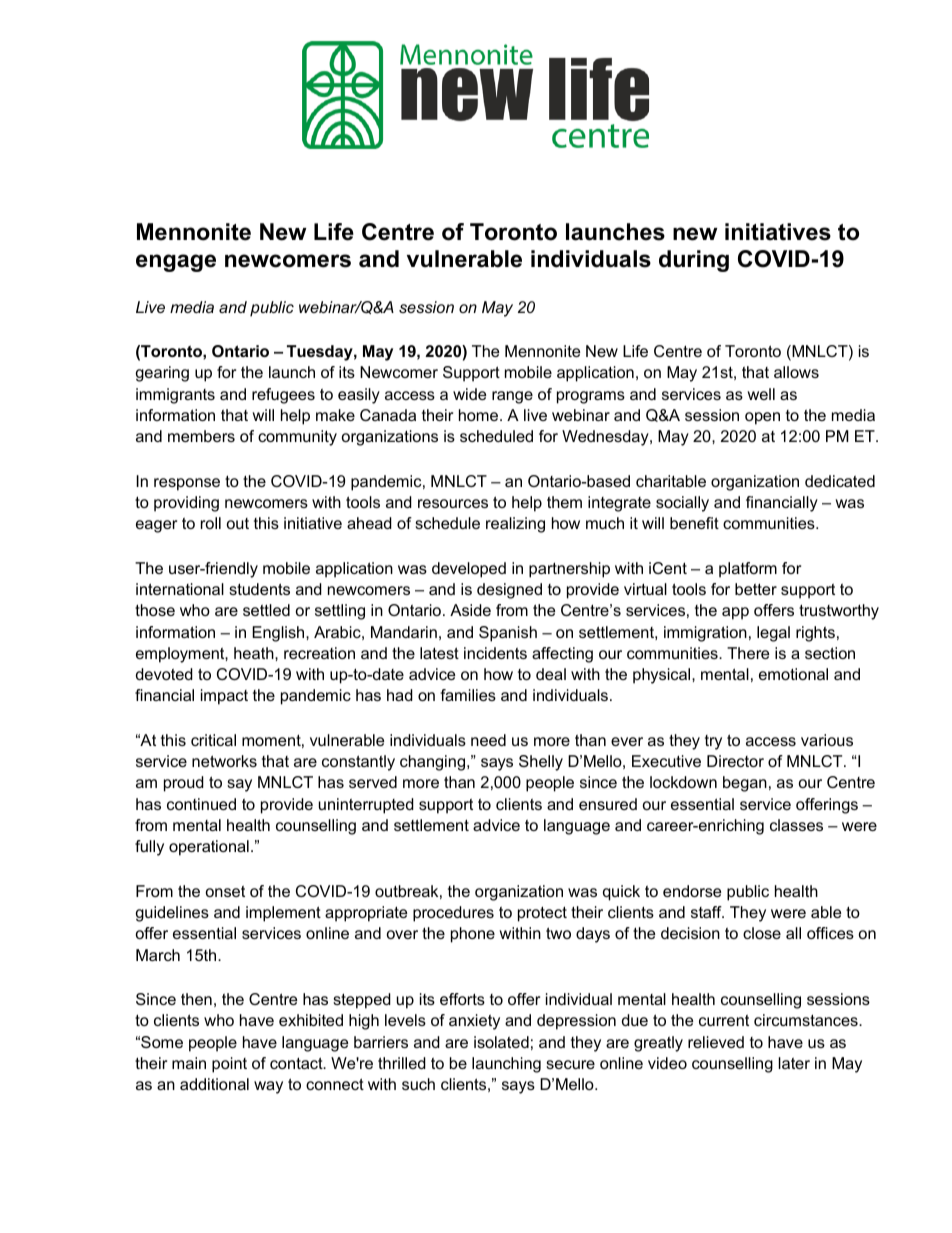 The height and width of the screenshot is (1233, 952). What do you see at coordinates (692, 891) in the screenshot?
I see `endorse` at bounding box center [692, 891].
